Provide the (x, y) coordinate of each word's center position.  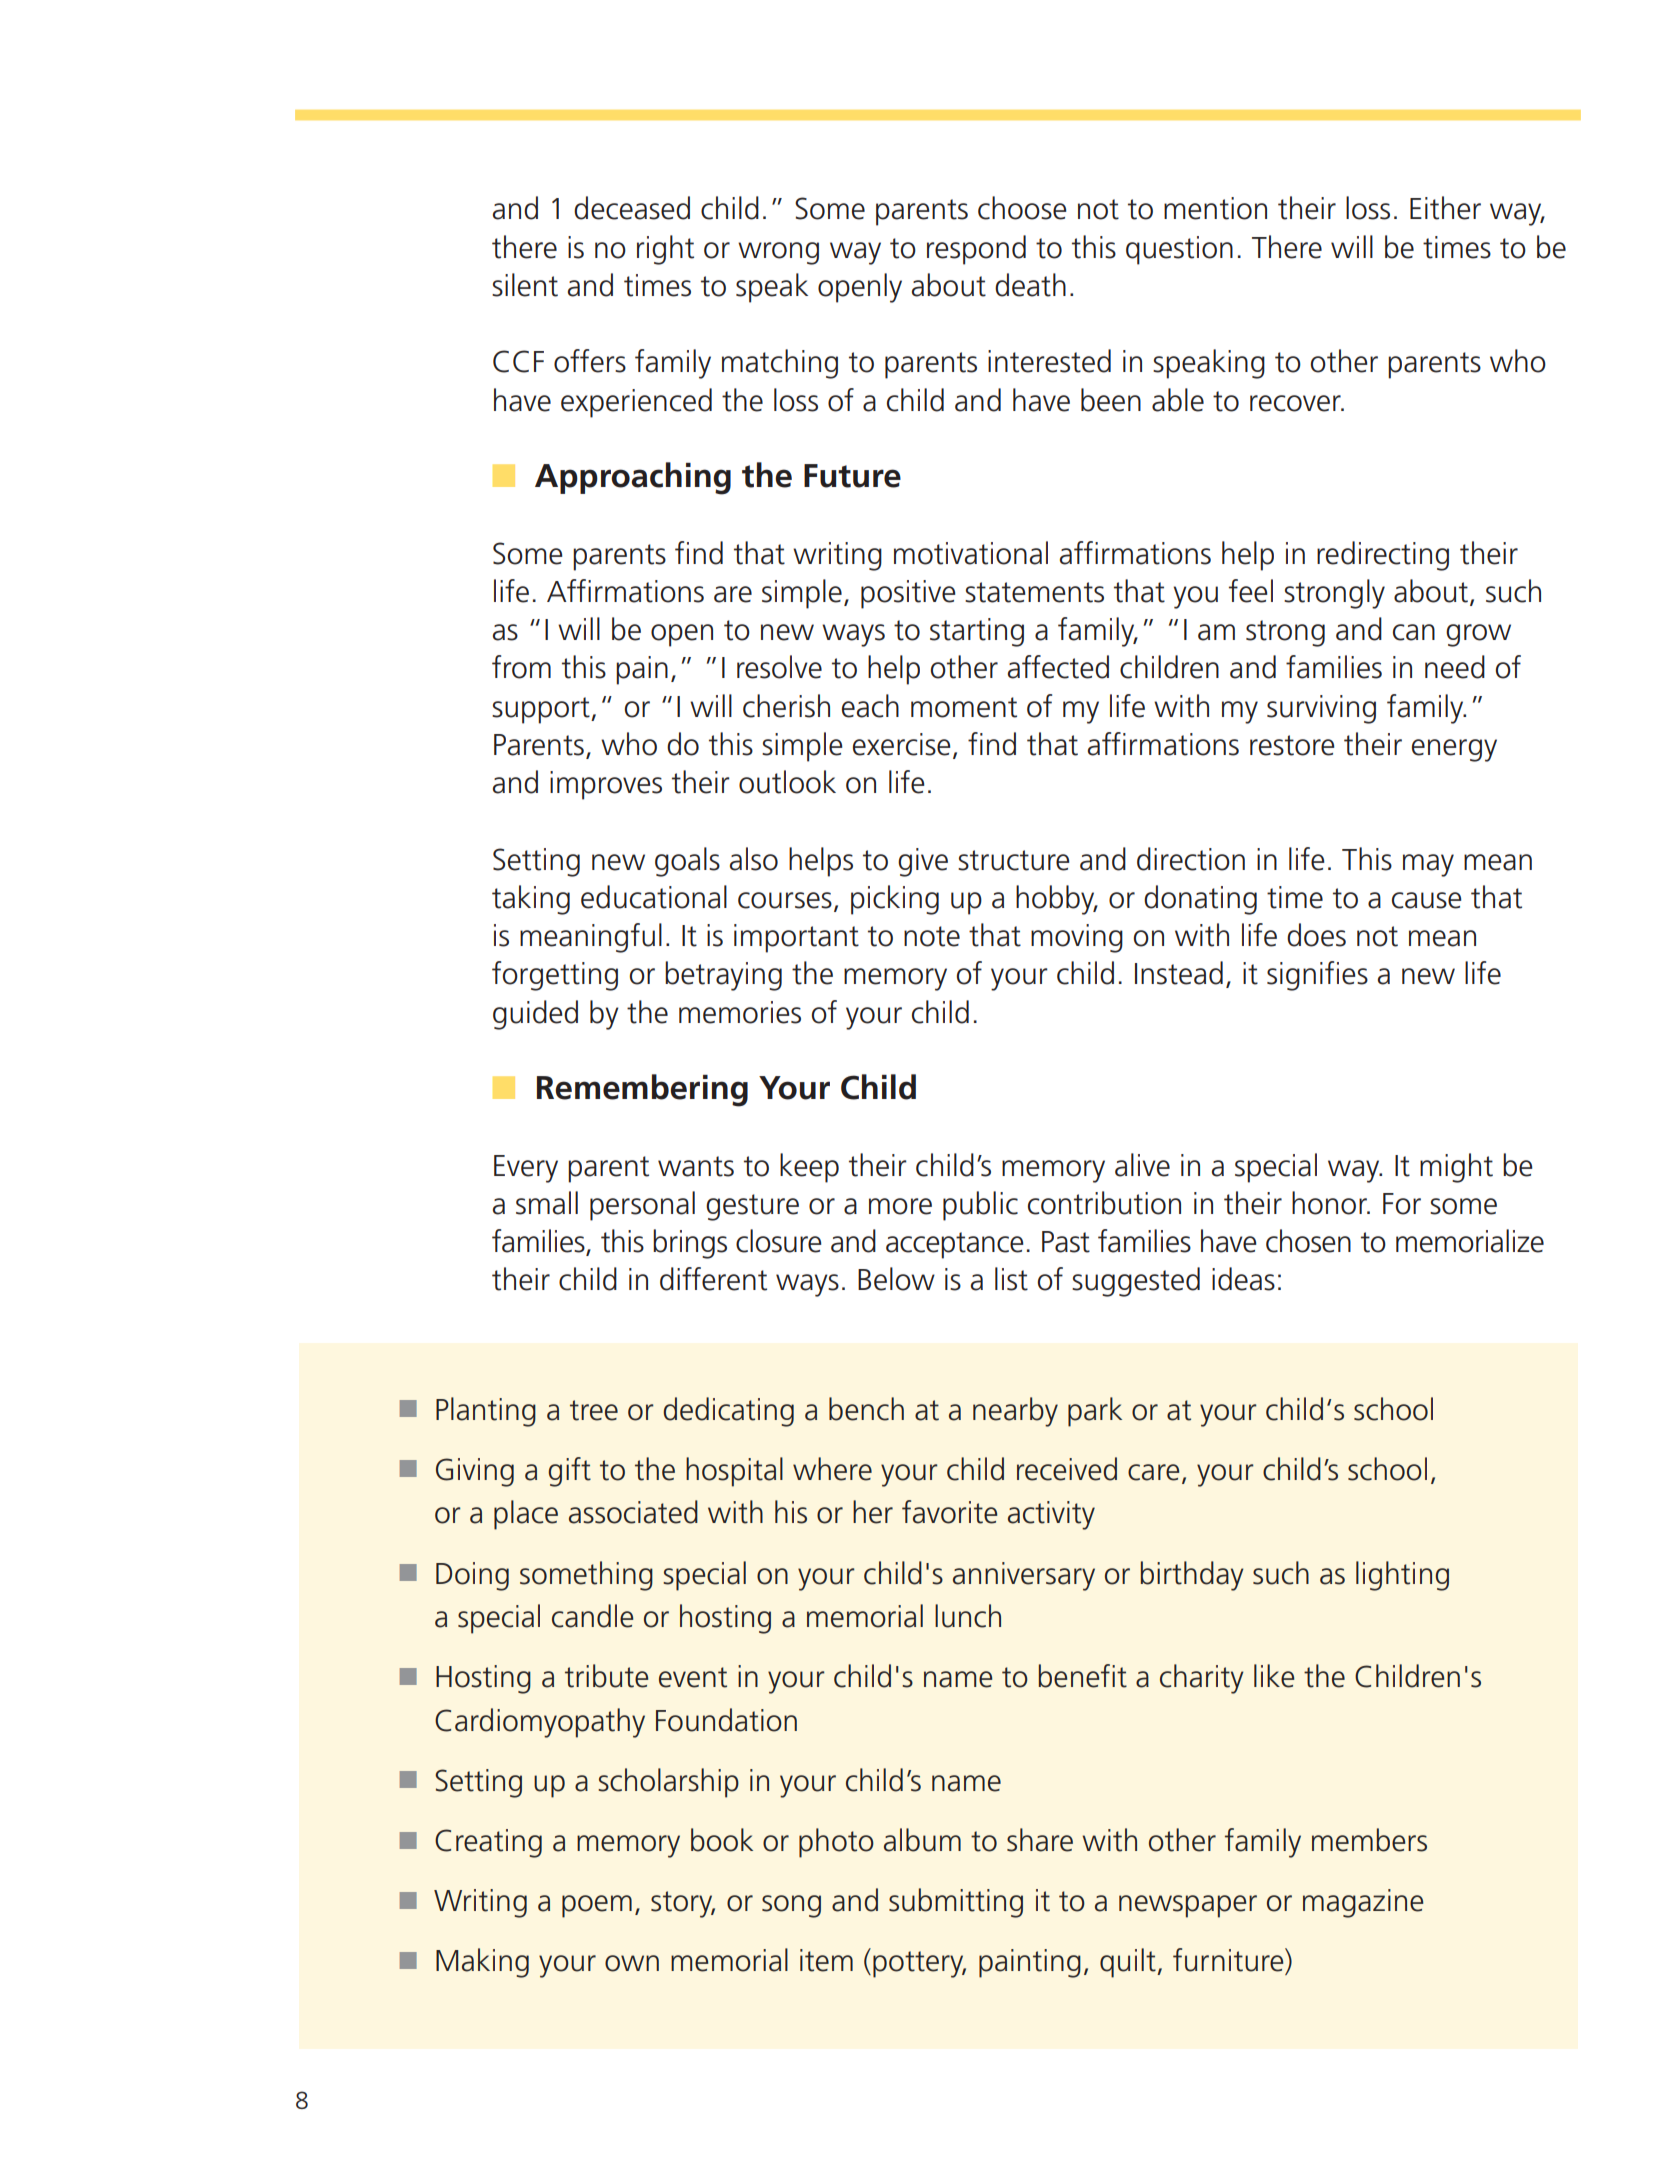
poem (597, 1906)
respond (976, 250)
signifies (1317, 976)
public (980, 1206)
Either (1445, 208)
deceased (632, 208)
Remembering (642, 1090)
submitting (956, 1903)
